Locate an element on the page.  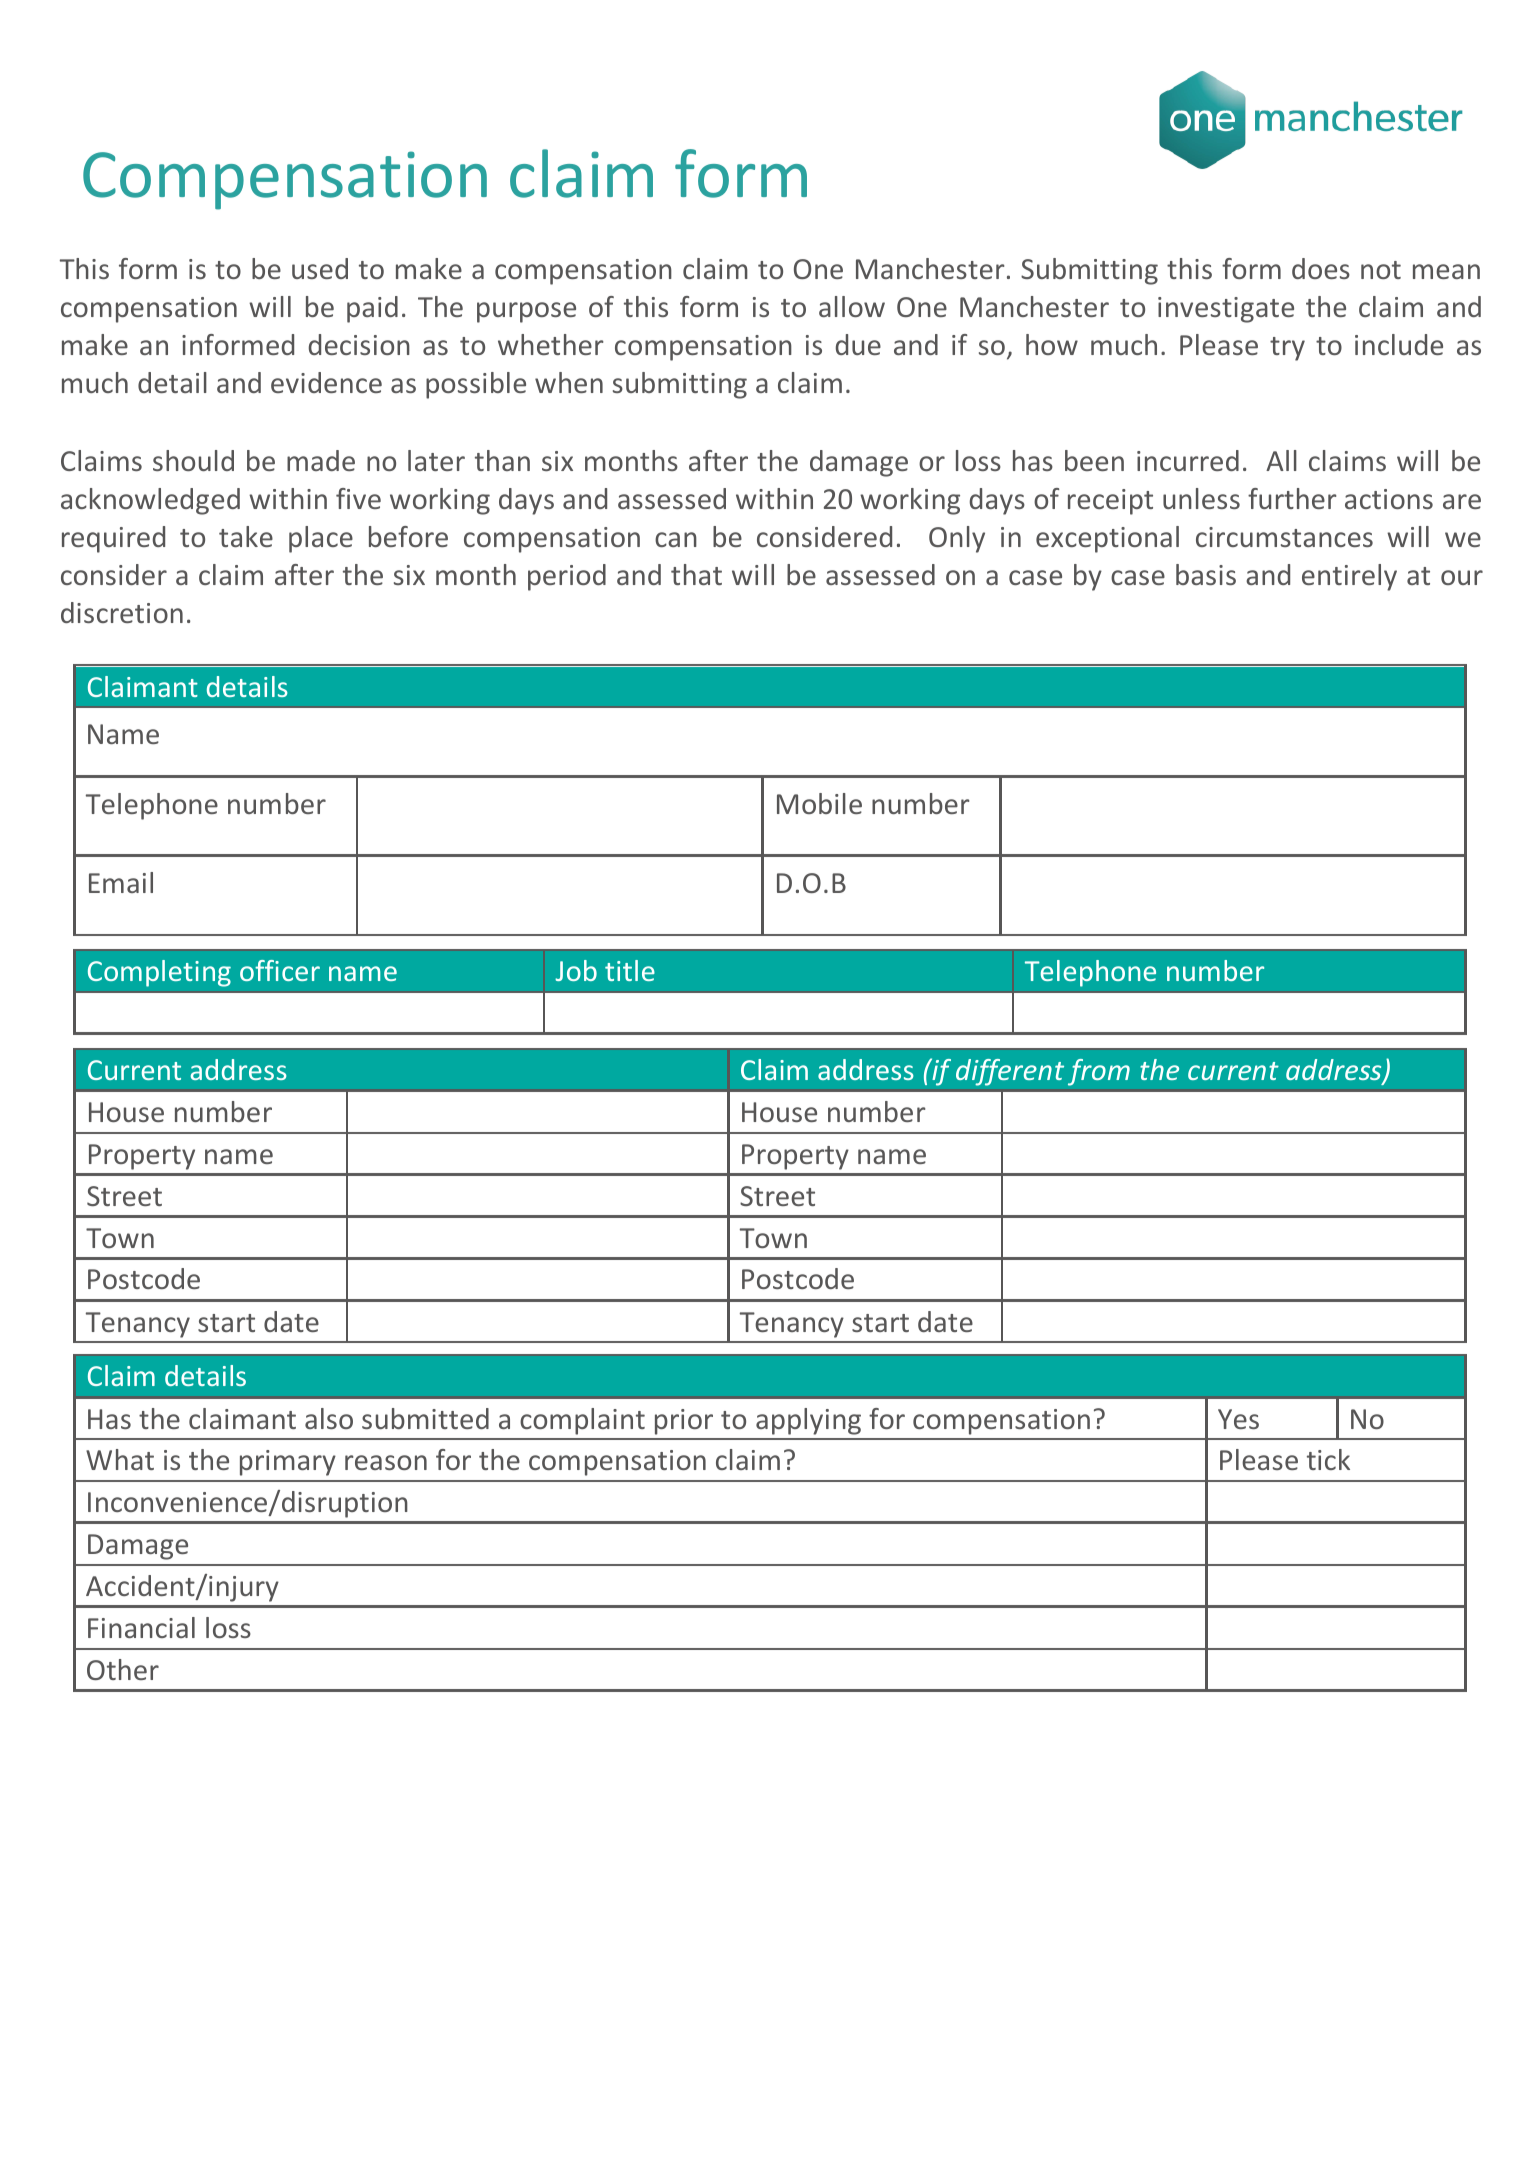
that is located at coordinates (696, 574).
